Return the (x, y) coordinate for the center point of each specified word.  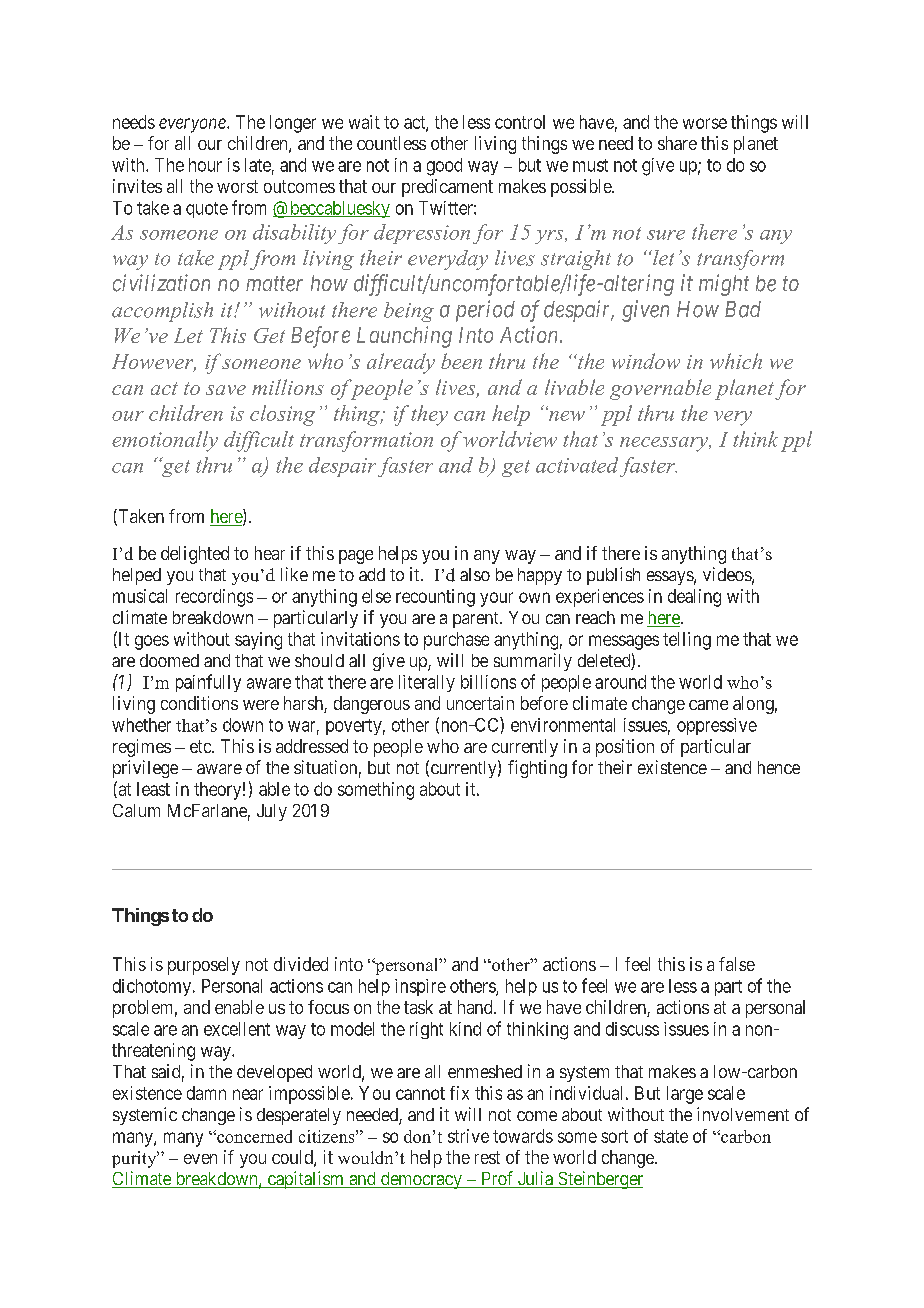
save (226, 390)
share (677, 143)
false (737, 964)
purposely (204, 966)
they (429, 415)
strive (468, 1136)
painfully (208, 683)
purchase (456, 641)
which (736, 361)
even (200, 1159)
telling (687, 641)
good (444, 167)
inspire (420, 987)
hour (205, 165)
